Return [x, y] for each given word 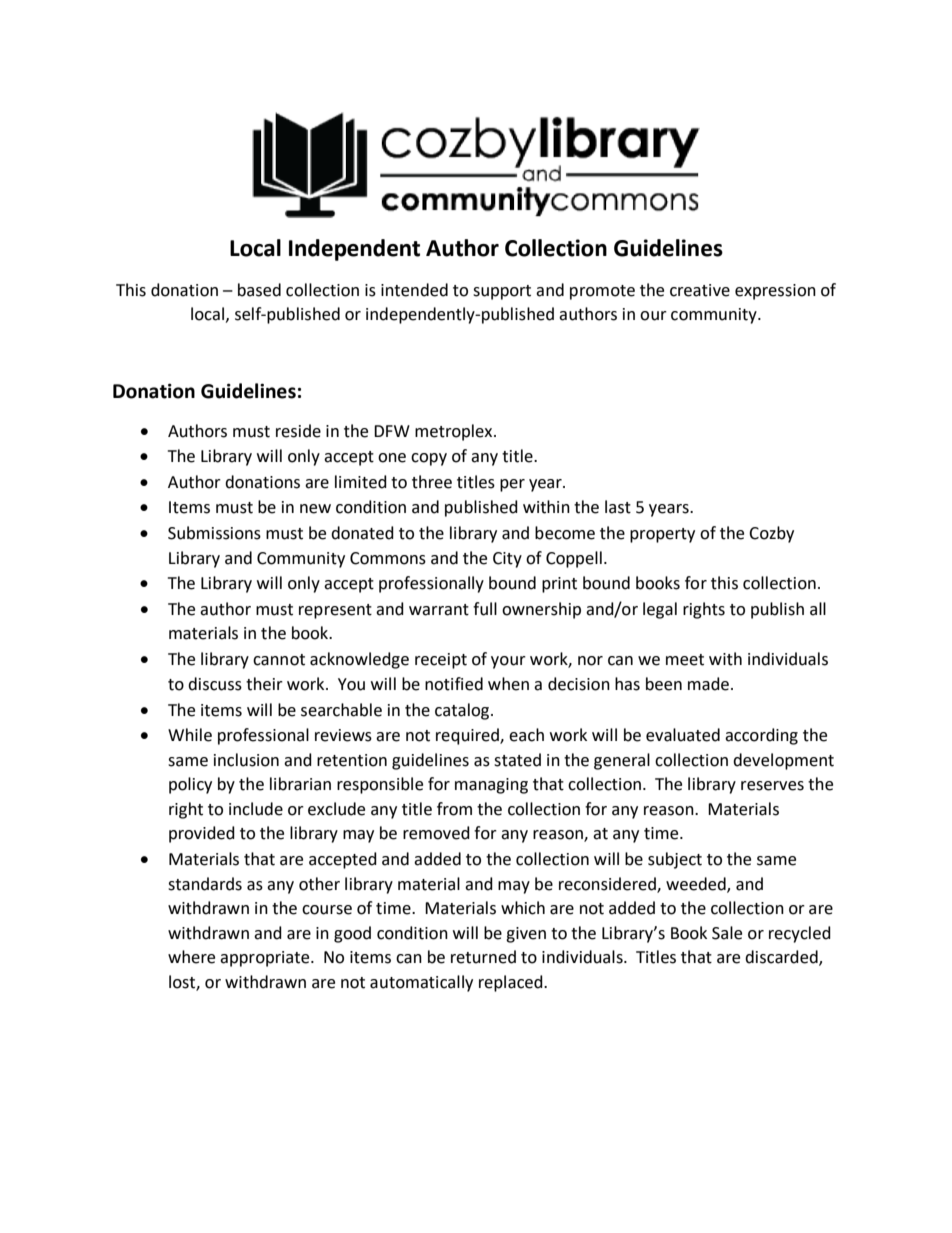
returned [483, 957]
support [502, 292]
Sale [727, 933]
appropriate [266, 959]
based [259, 290]
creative [700, 290]
